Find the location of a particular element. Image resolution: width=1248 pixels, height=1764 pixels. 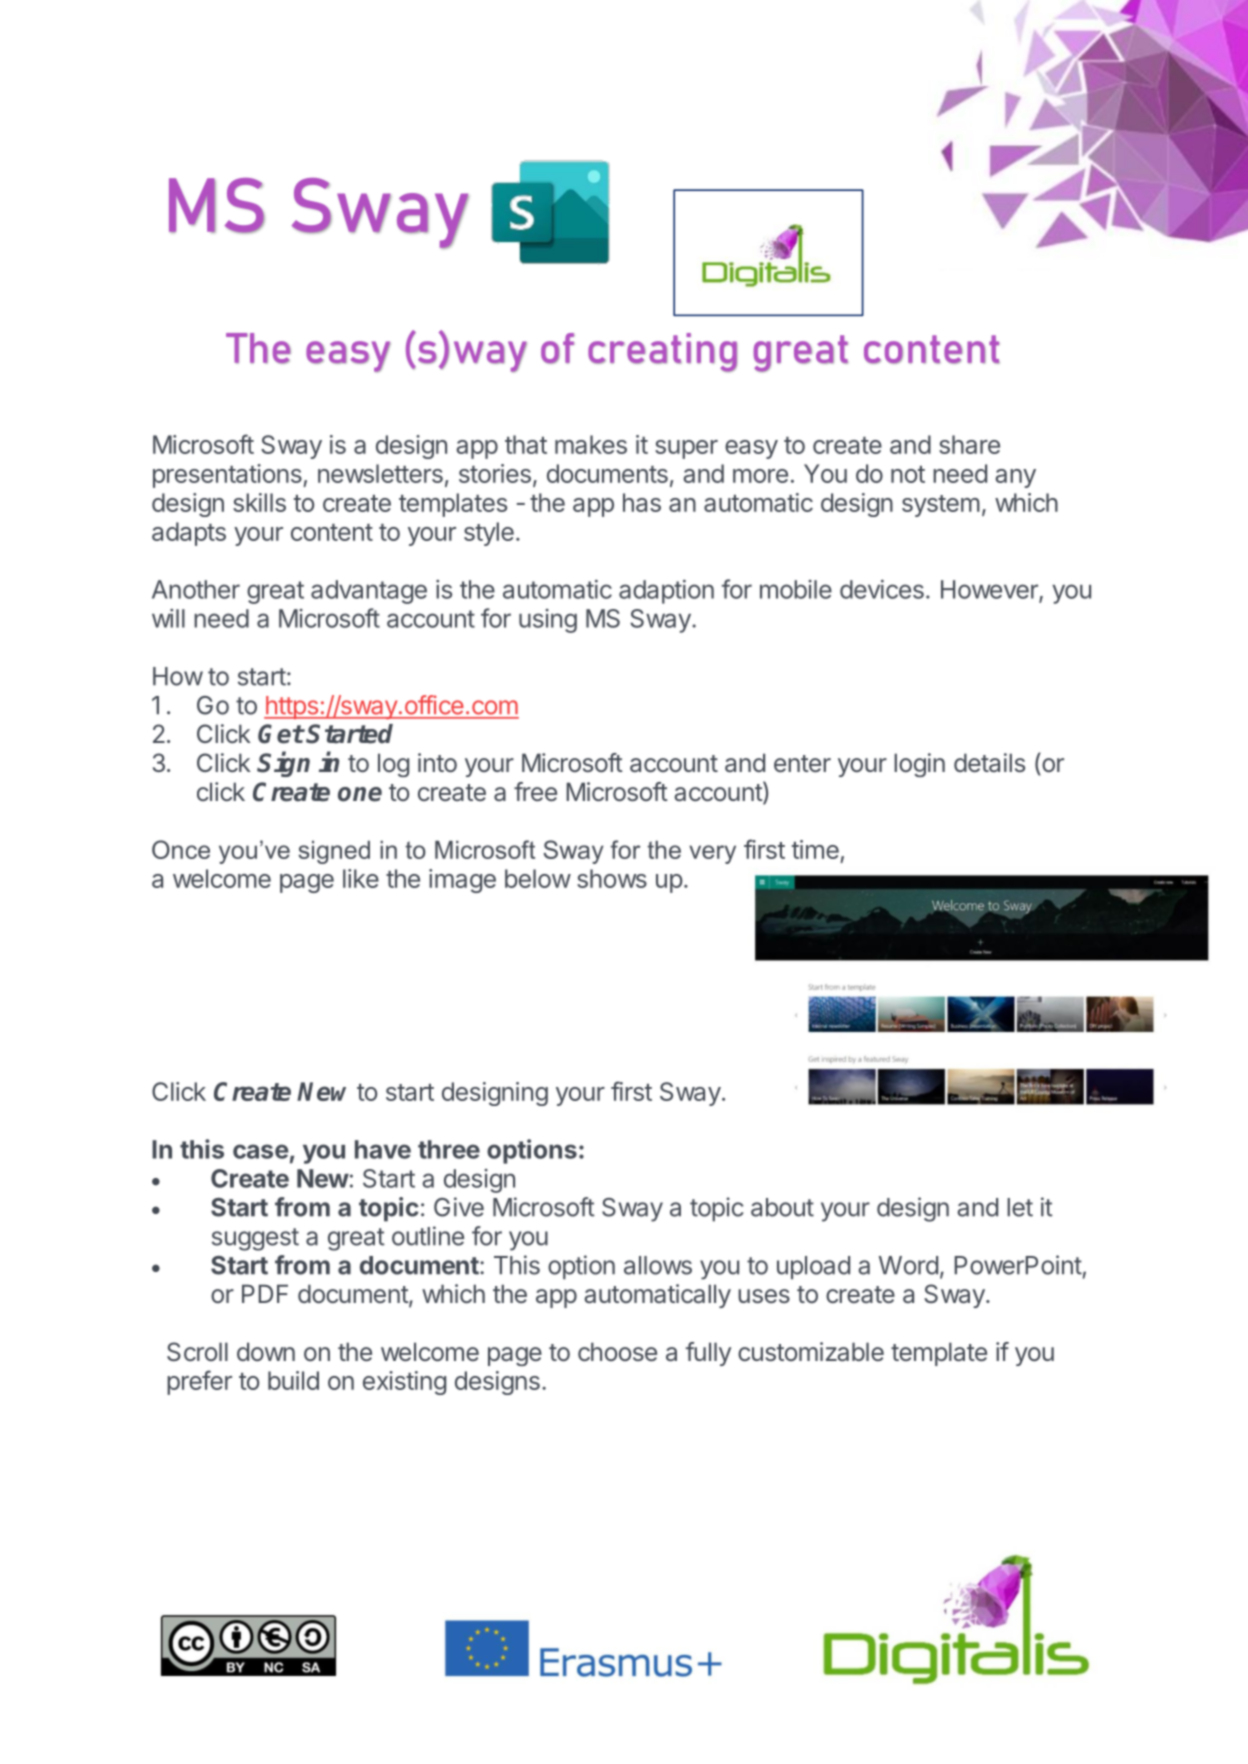

devices is located at coordinates (882, 589).
